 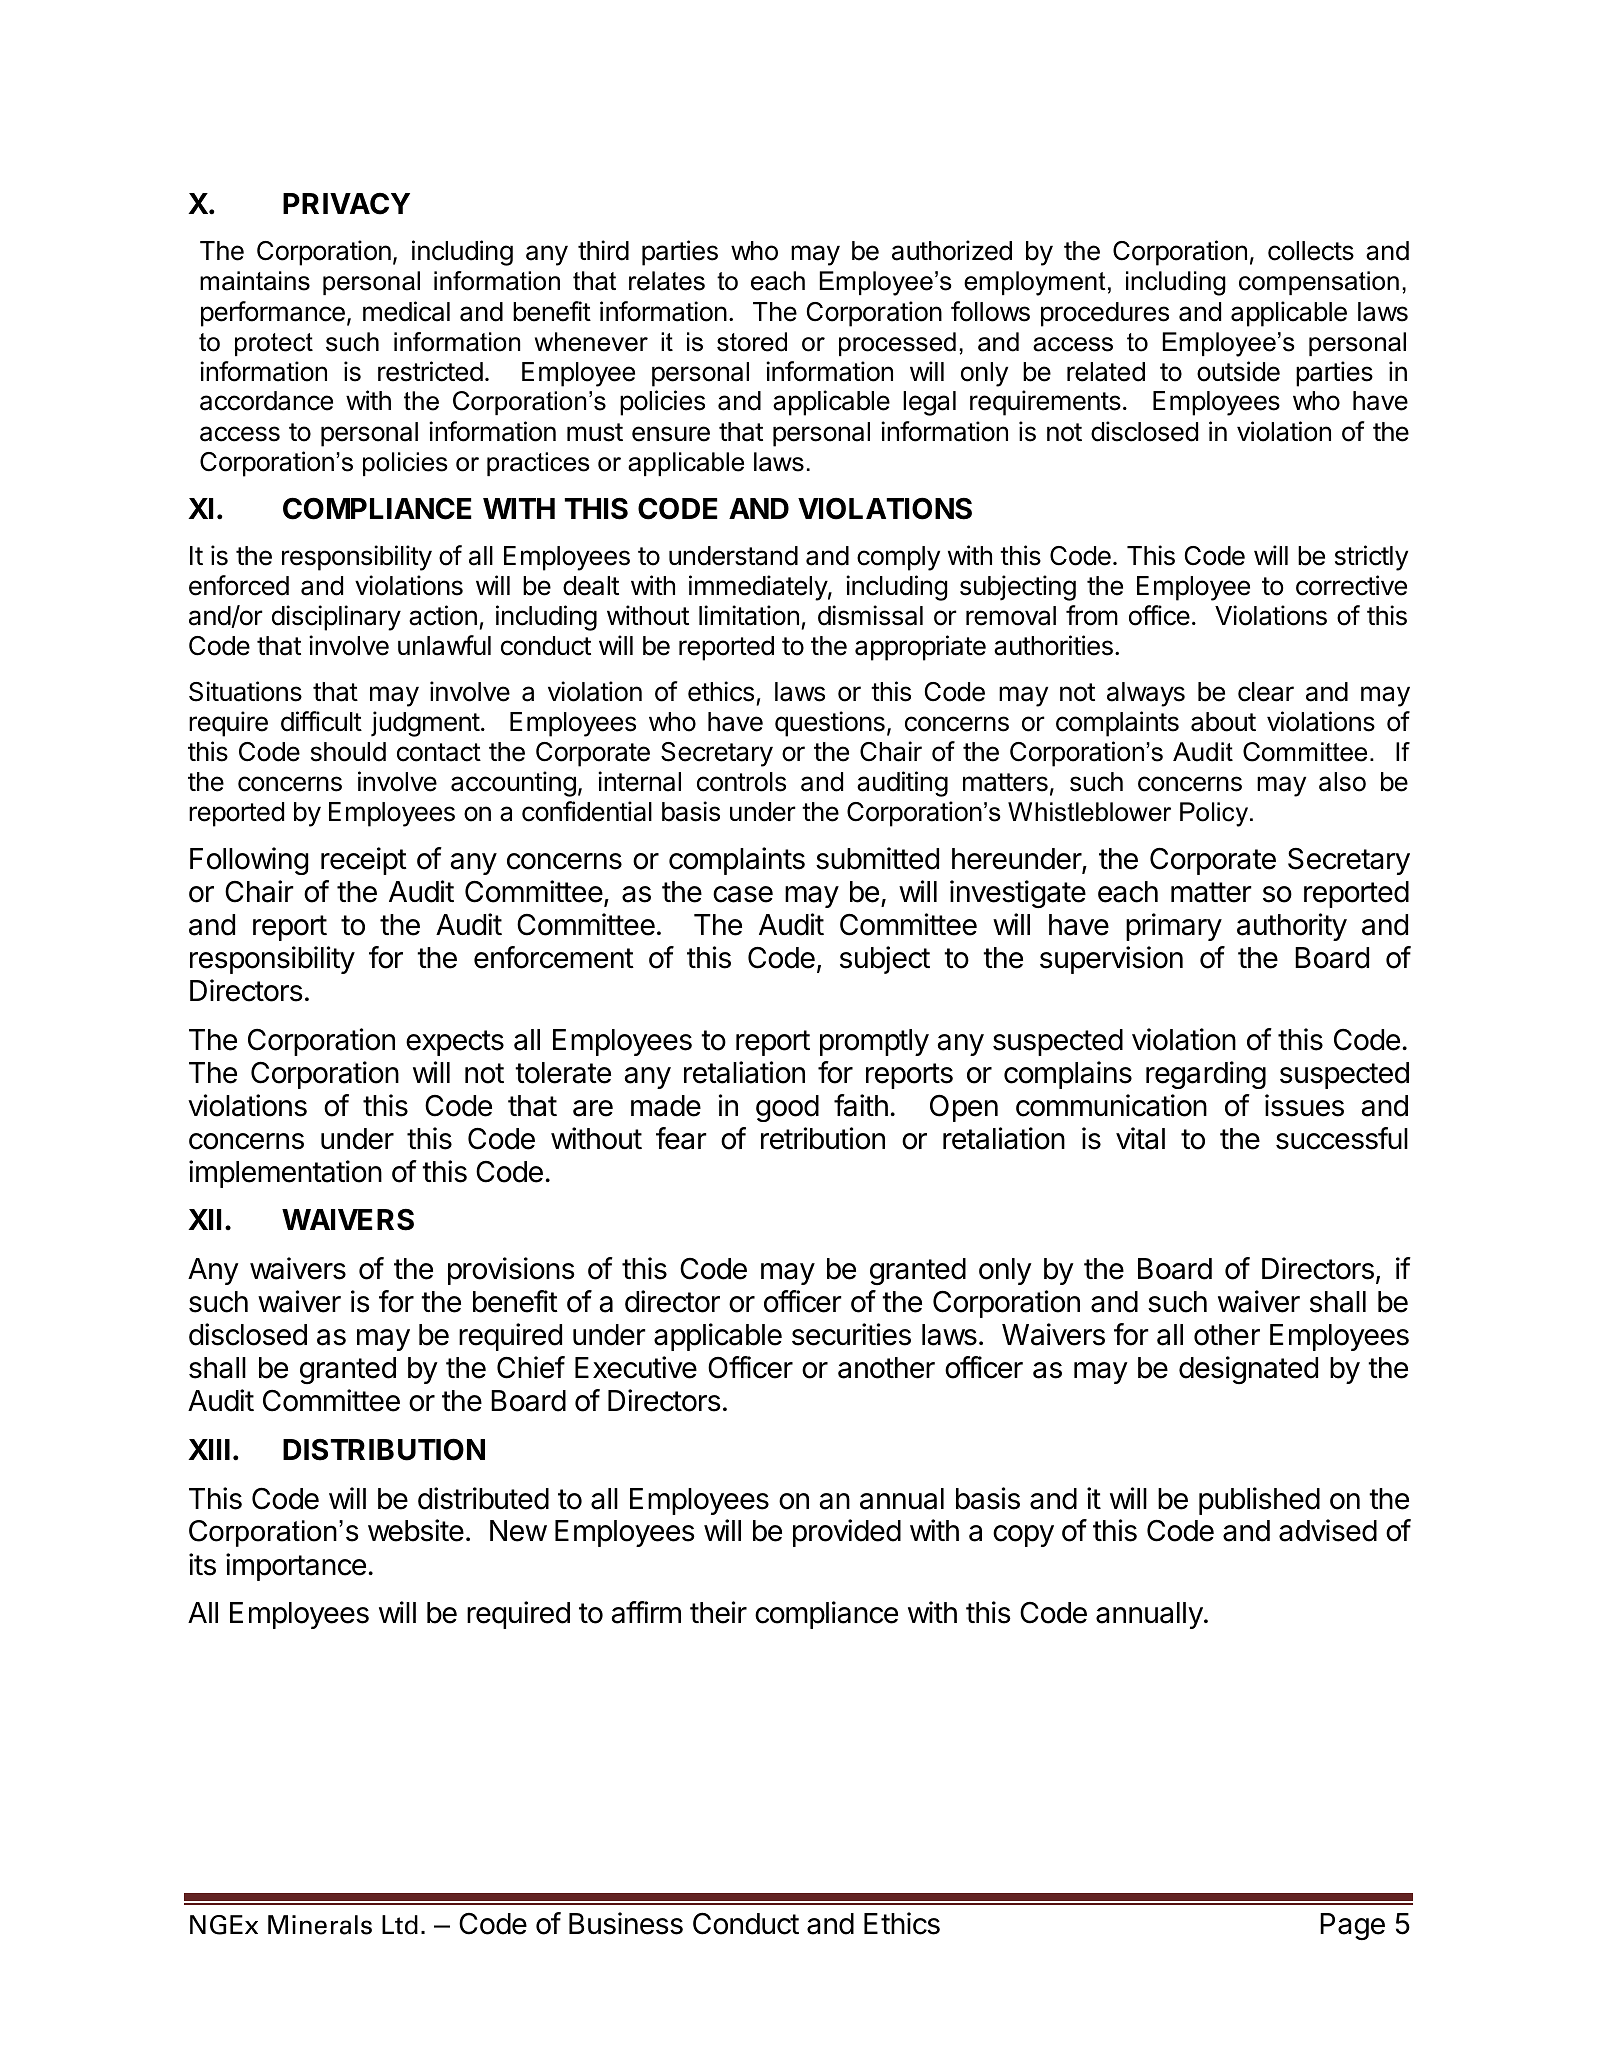 What do you see at coordinates (752, 342) in the document?
I see `stored` at bounding box center [752, 342].
